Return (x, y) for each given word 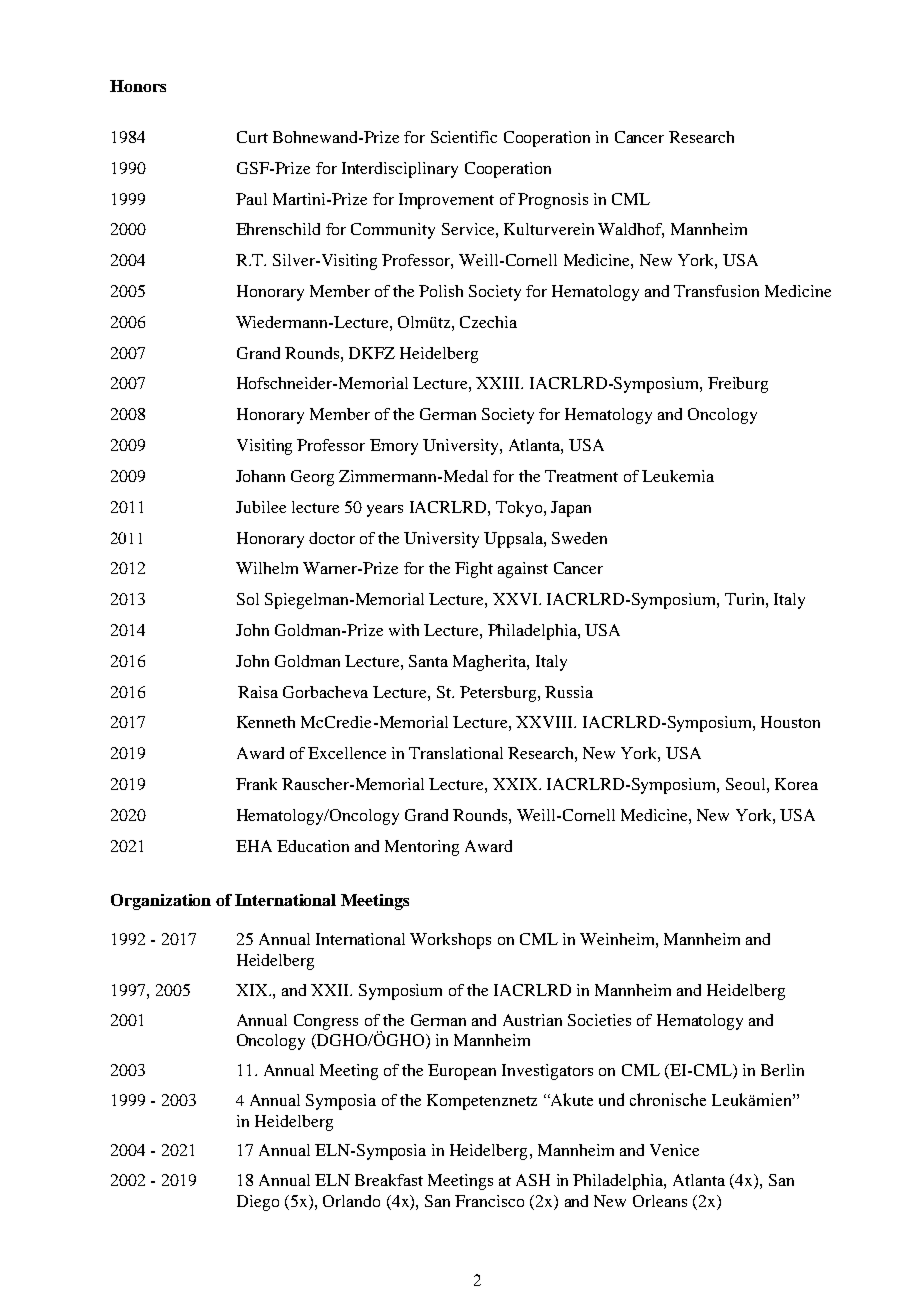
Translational (456, 753)
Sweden (579, 538)
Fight (474, 570)
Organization (161, 902)
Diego (258, 1203)
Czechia (488, 322)
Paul (251, 199)
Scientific (464, 137)
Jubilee (261, 507)
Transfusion (716, 291)
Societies (599, 1020)
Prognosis (553, 201)
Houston (790, 722)
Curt (252, 137)
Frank (256, 784)
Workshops (450, 941)
